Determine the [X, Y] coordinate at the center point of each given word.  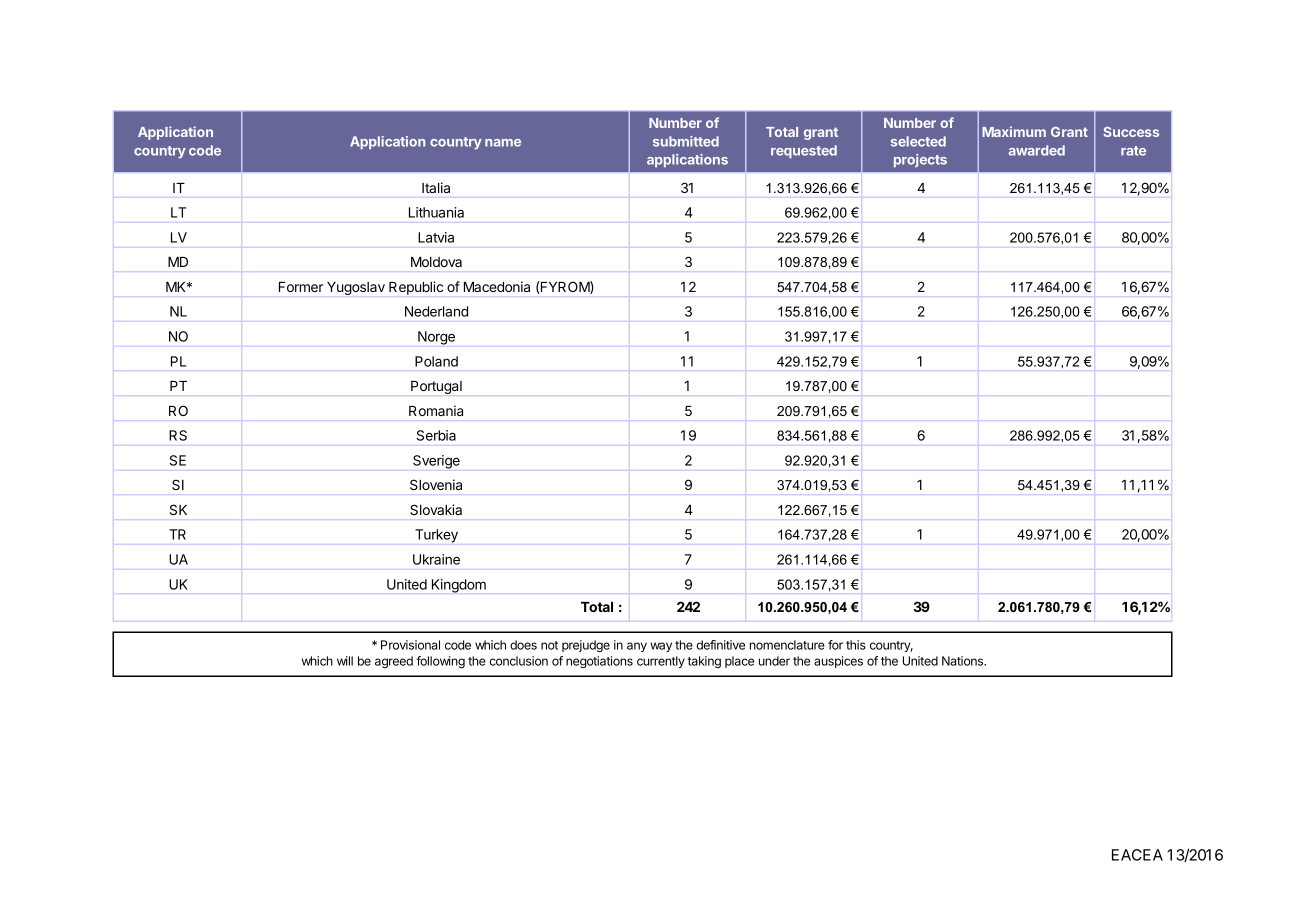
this [856, 645]
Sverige [436, 462]
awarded [1037, 150]
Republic [416, 288]
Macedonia [497, 286]
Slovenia [436, 484]
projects [920, 160]
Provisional [410, 645]
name [503, 143]
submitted [686, 141]
